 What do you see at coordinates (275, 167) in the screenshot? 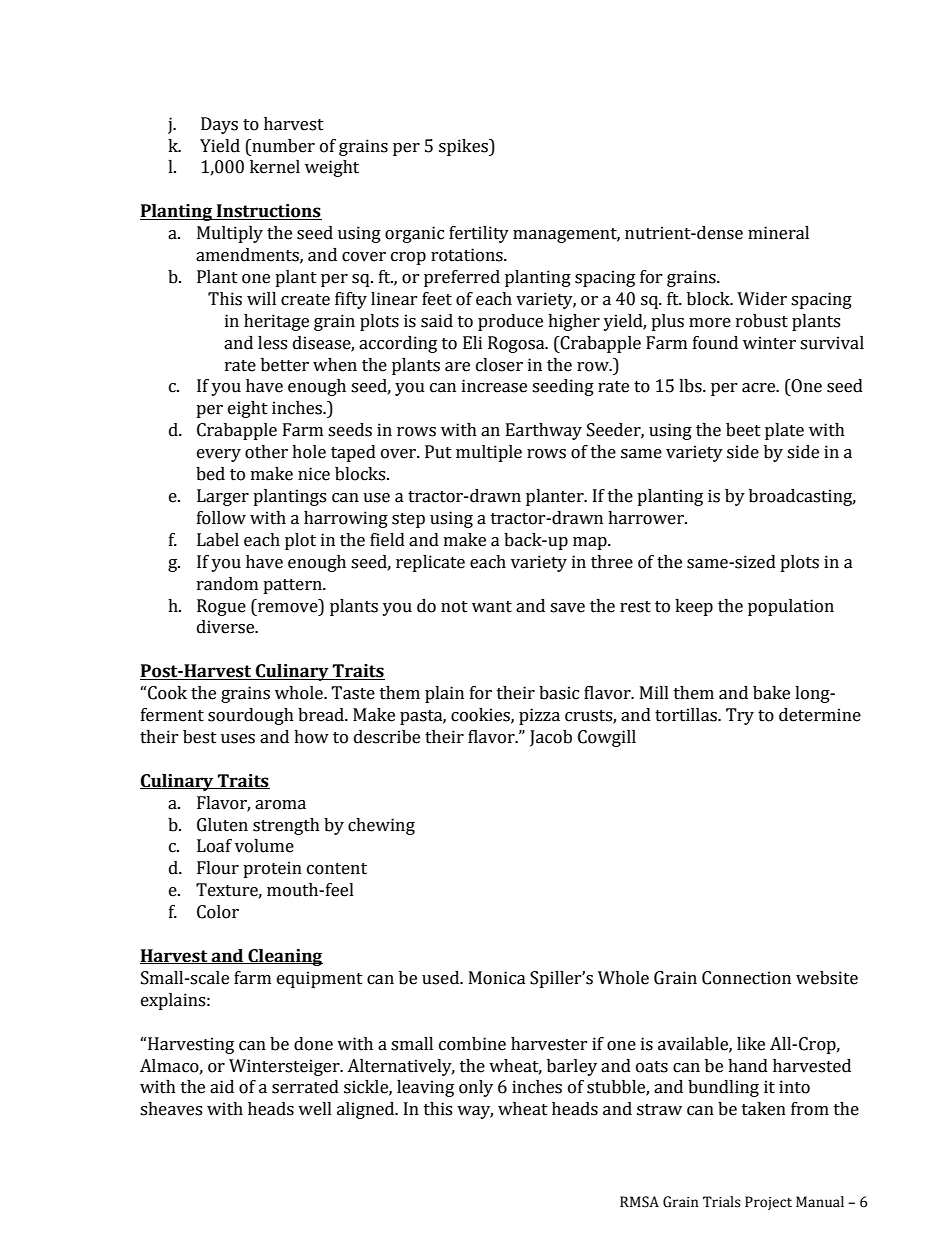
I see `kernel` at bounding box center [275, 167].
